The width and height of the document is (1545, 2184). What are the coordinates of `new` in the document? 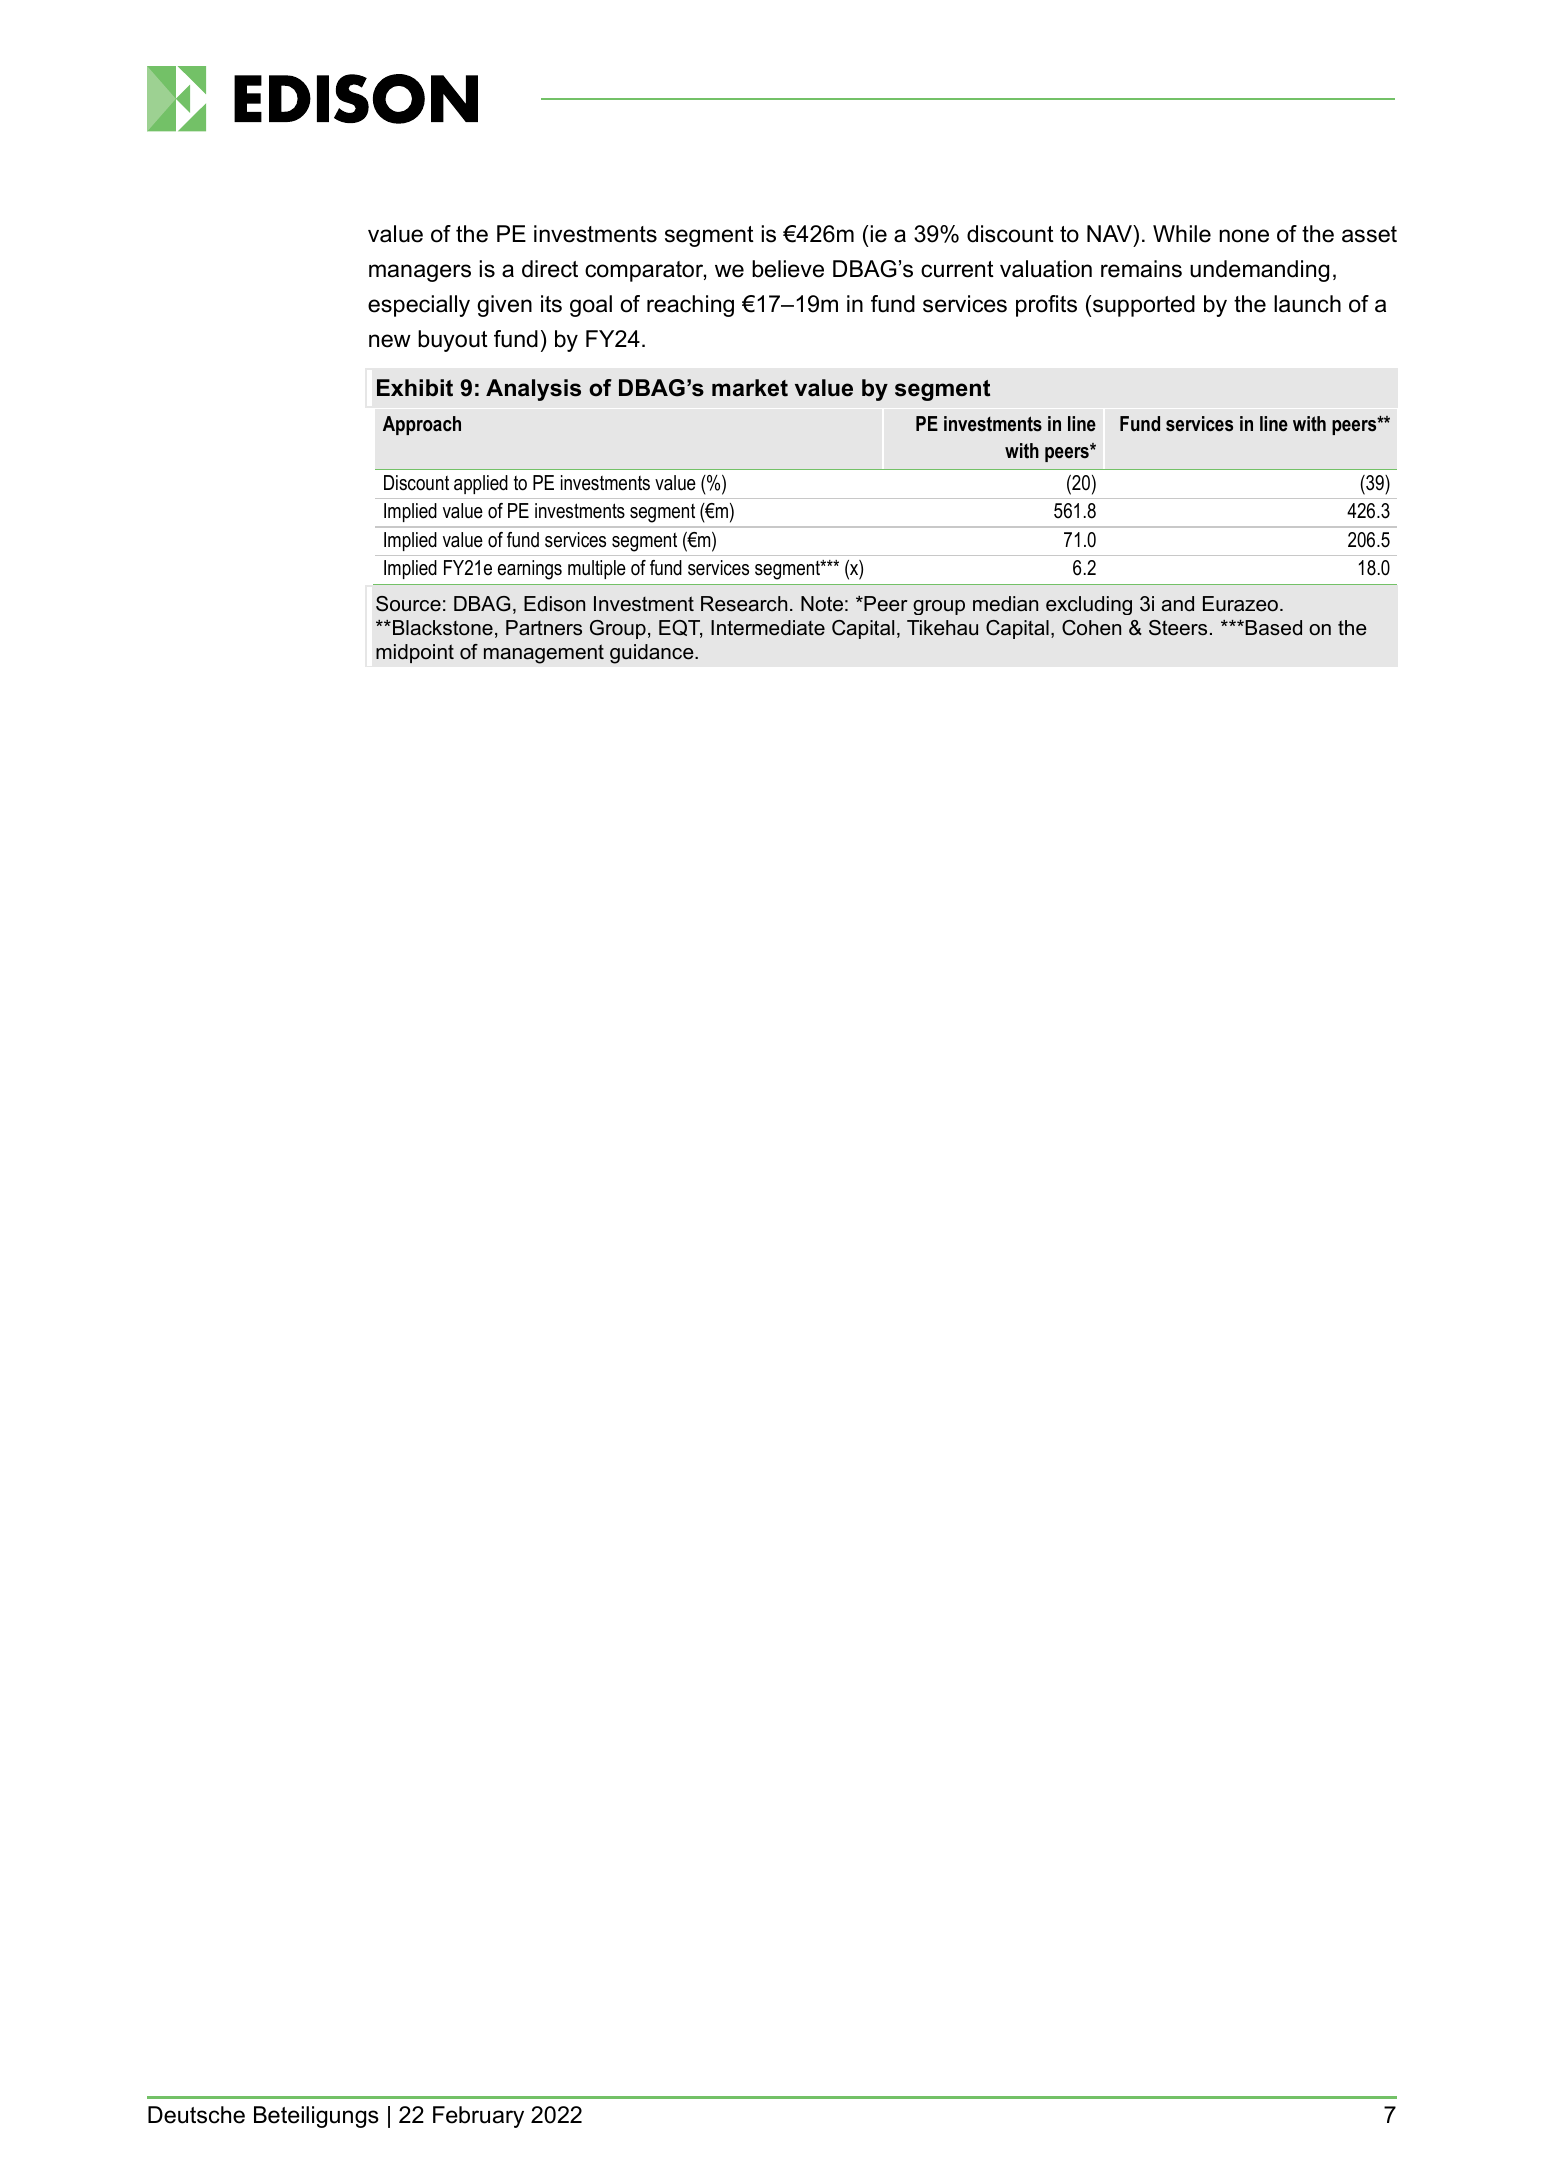 It's located at (390, 341).
